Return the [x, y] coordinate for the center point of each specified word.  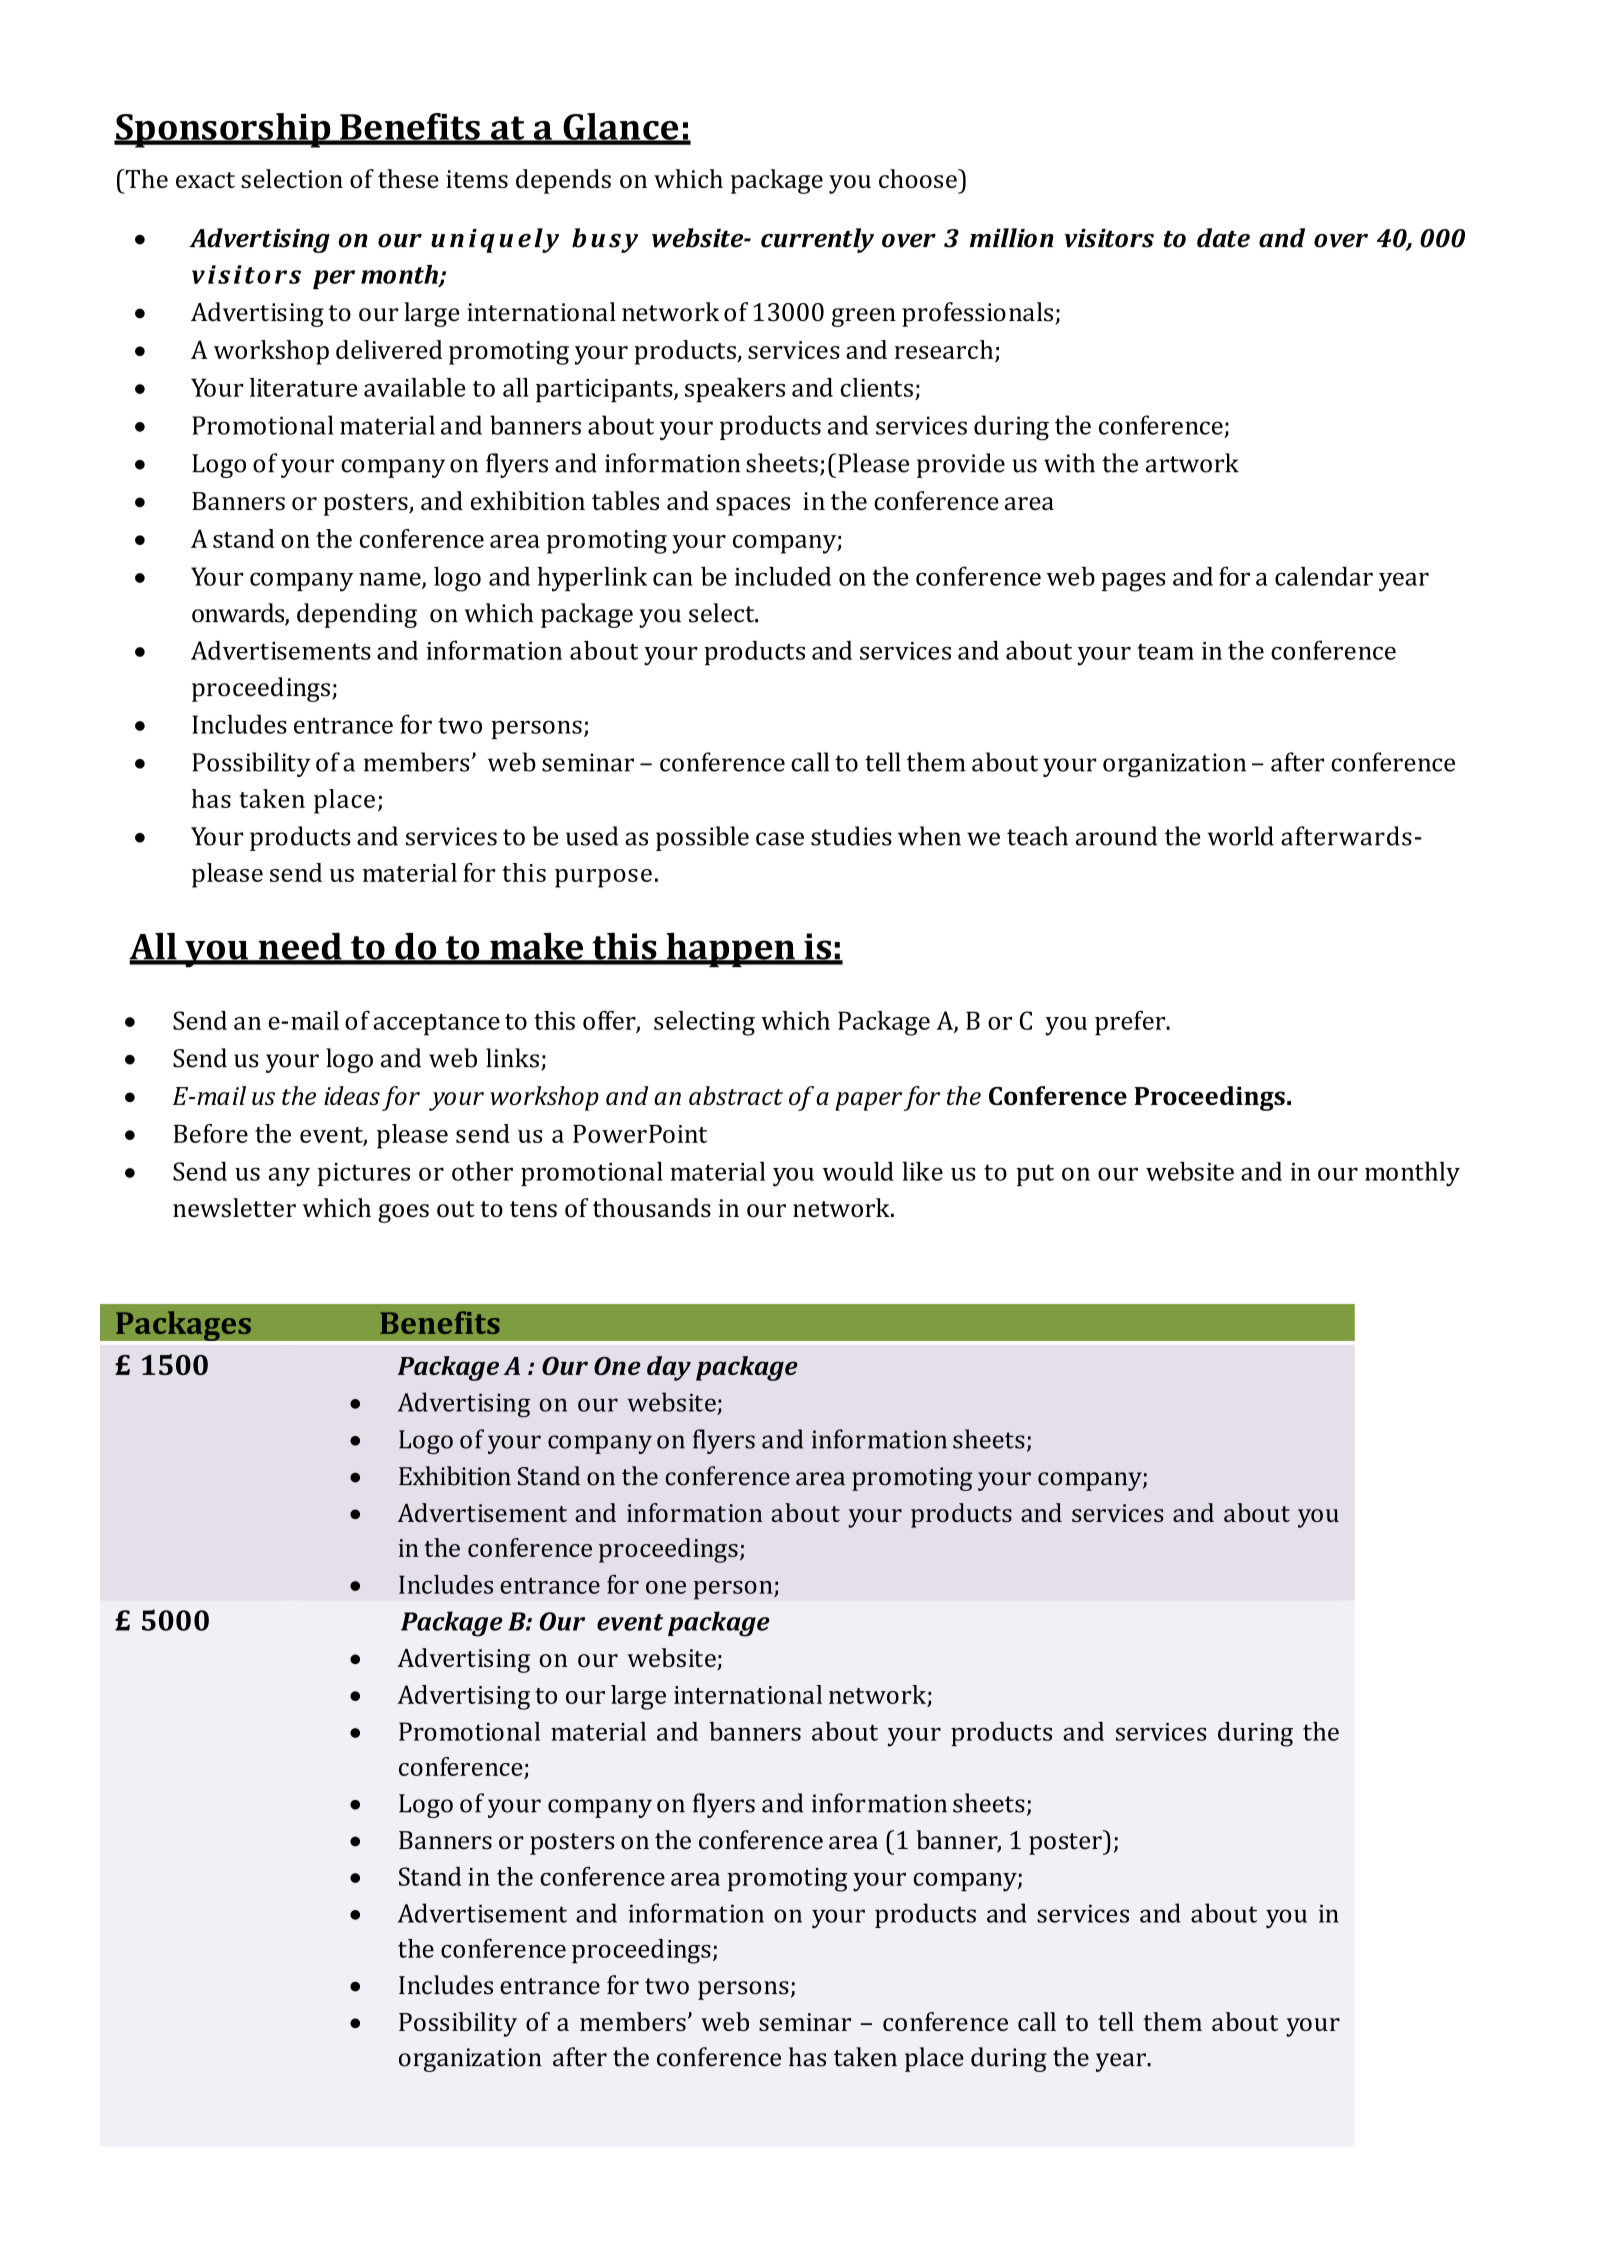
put [1035, 1175]
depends [563, 181]
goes [403, 1213]
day [669, 1368]
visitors [1109, 238]
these [408, 178]
